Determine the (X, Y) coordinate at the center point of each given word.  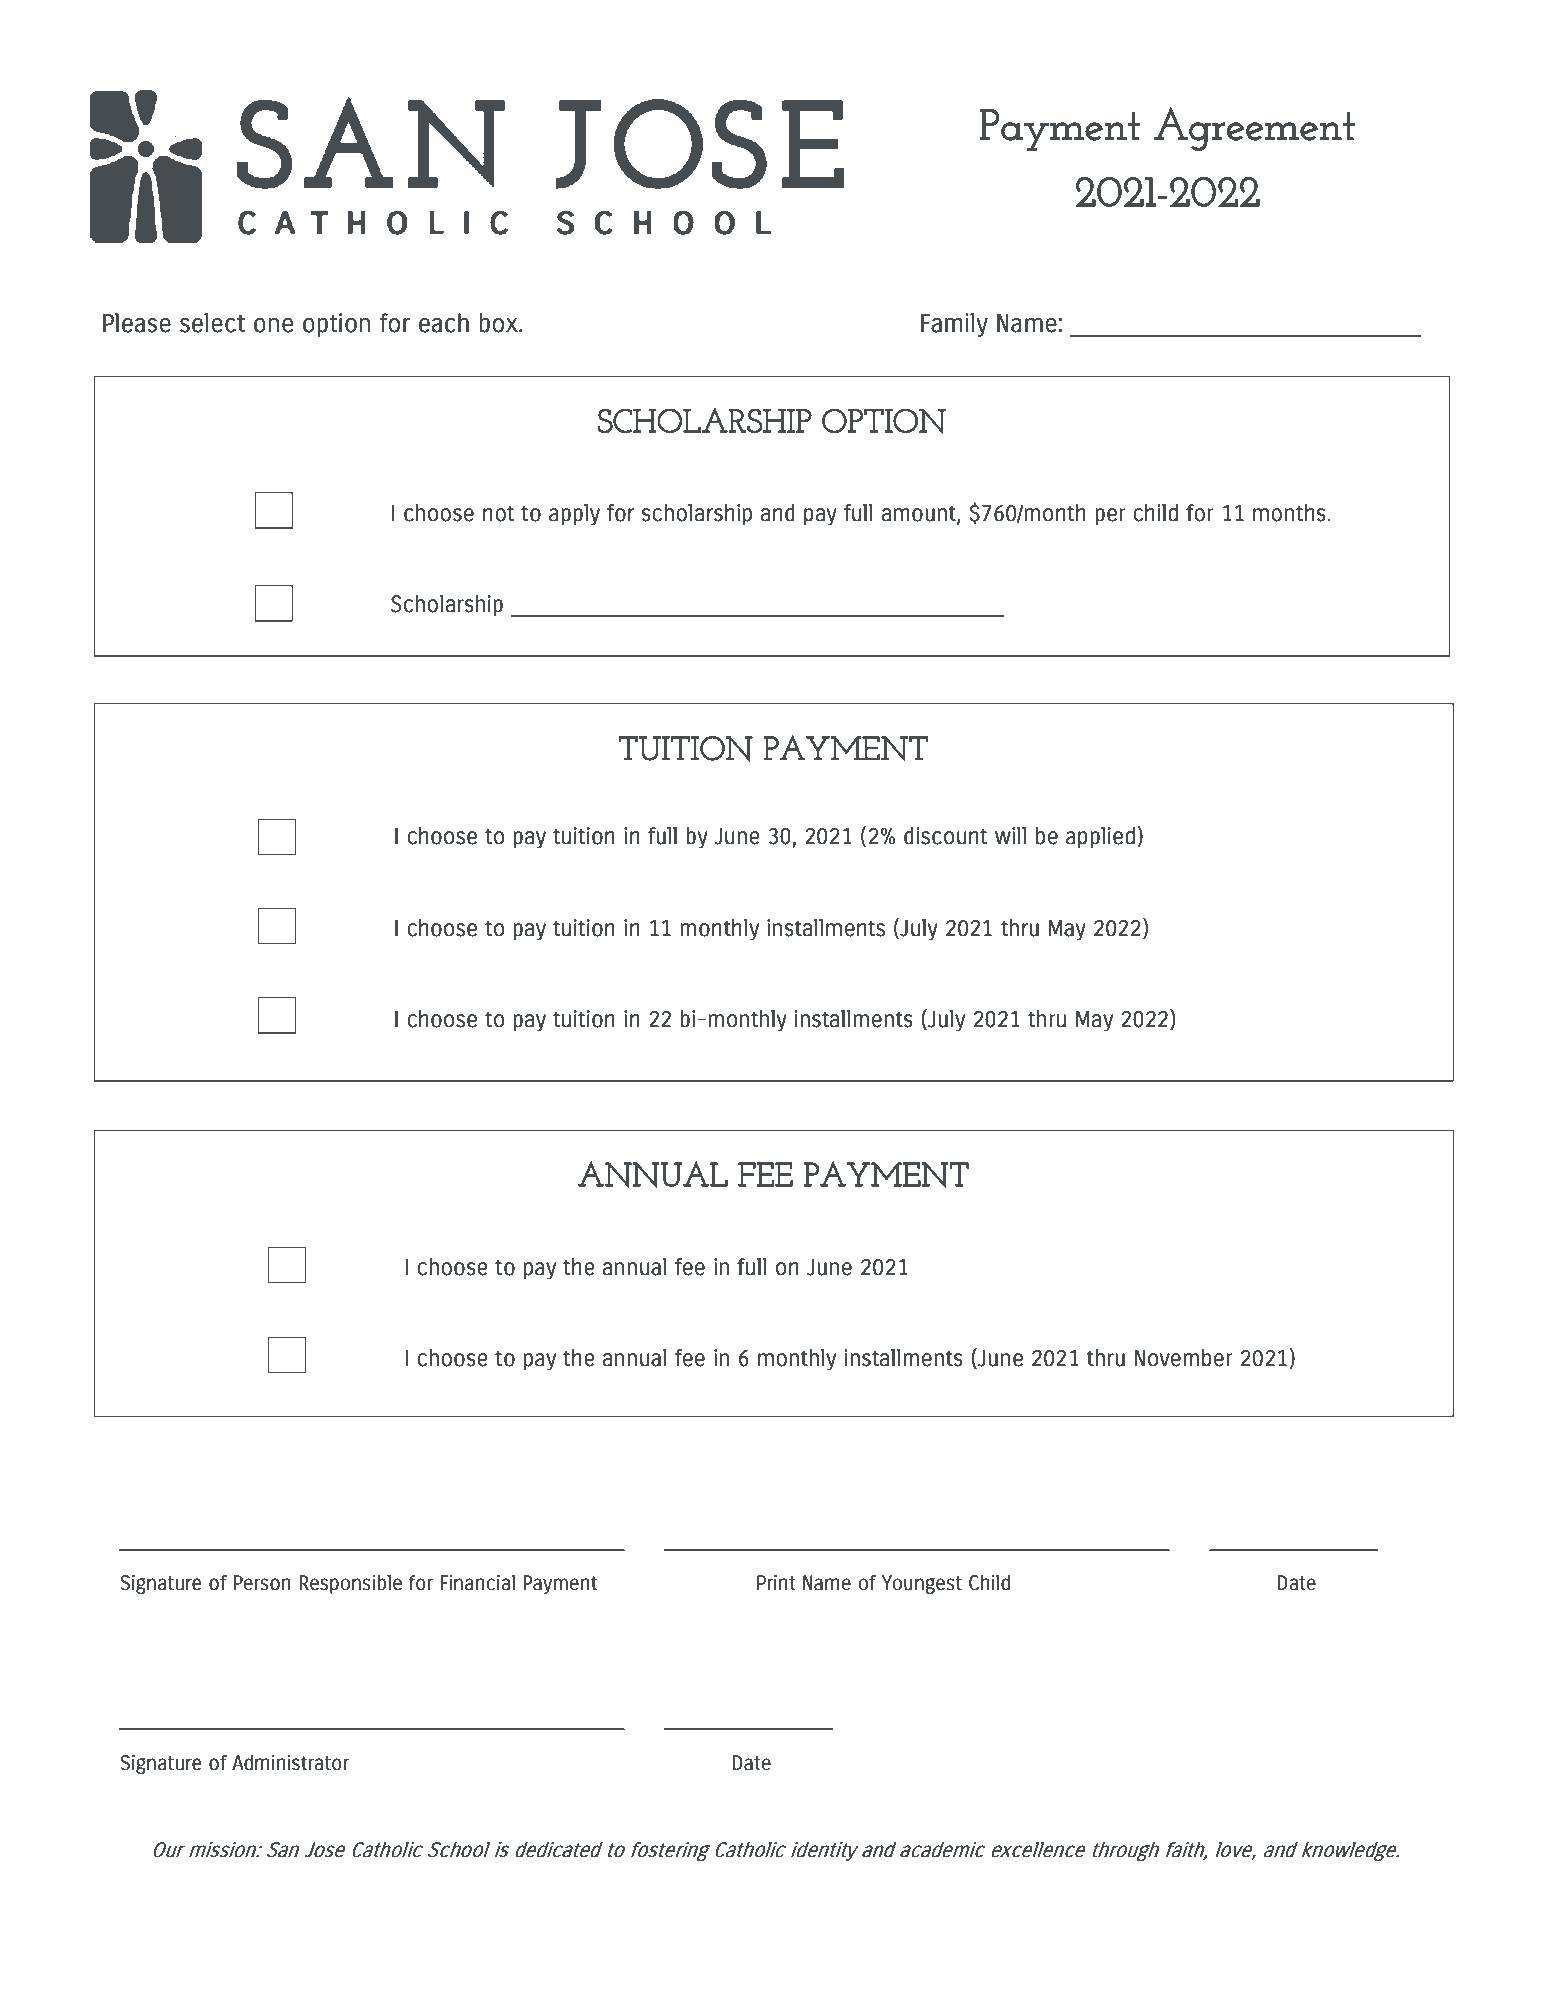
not (498, 513)
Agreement (1254, 129)
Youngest (922, 1584)
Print (776, 1582)
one (273, 325)
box (500, 323)
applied (1100, 838)
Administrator (290, 1763)
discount (945, 836)
